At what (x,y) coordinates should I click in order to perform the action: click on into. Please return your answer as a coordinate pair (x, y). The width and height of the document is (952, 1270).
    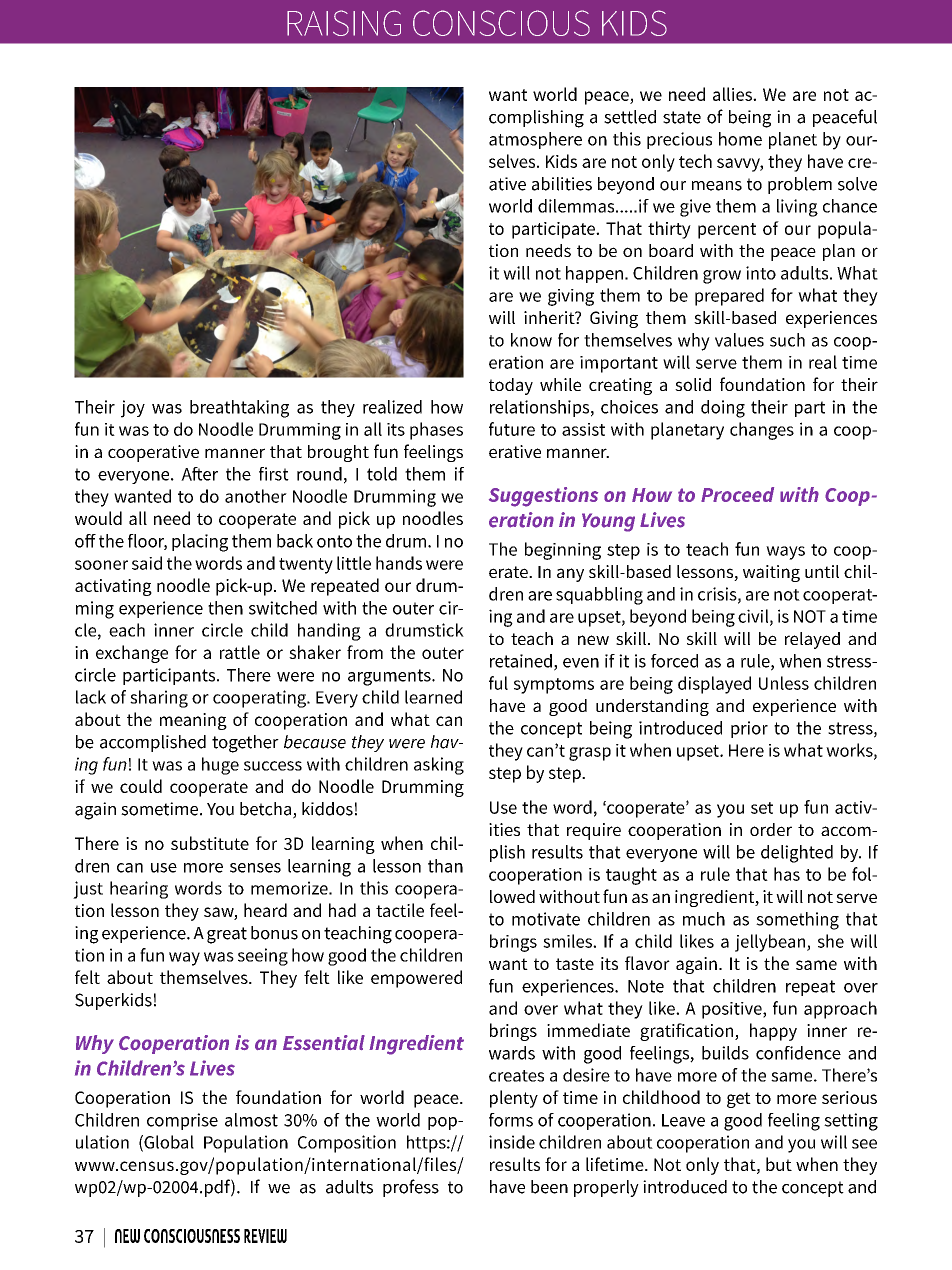
    Looking at the image, I should click on (761, 273).
